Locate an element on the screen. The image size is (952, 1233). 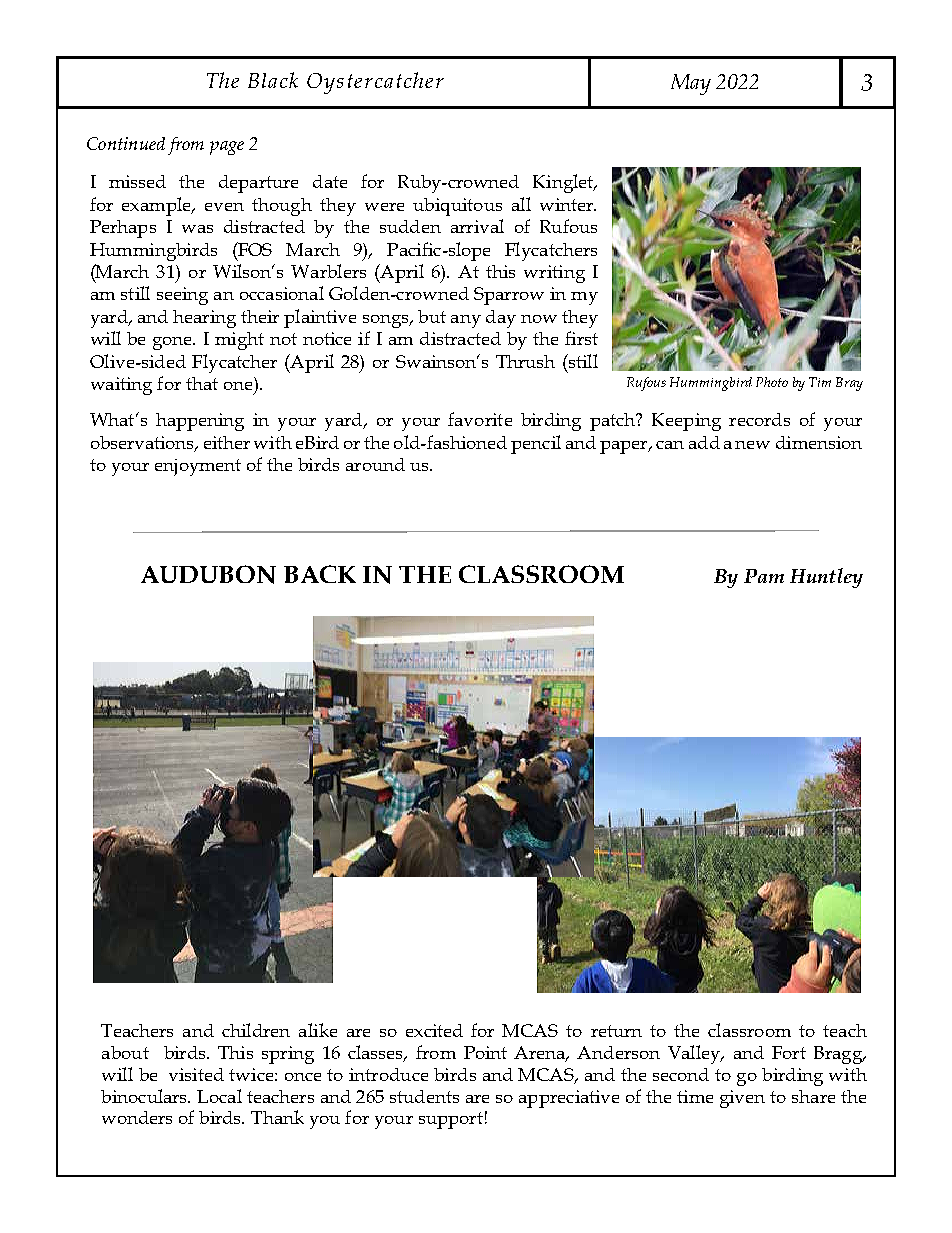
May is located at coordinates (691, 84).
